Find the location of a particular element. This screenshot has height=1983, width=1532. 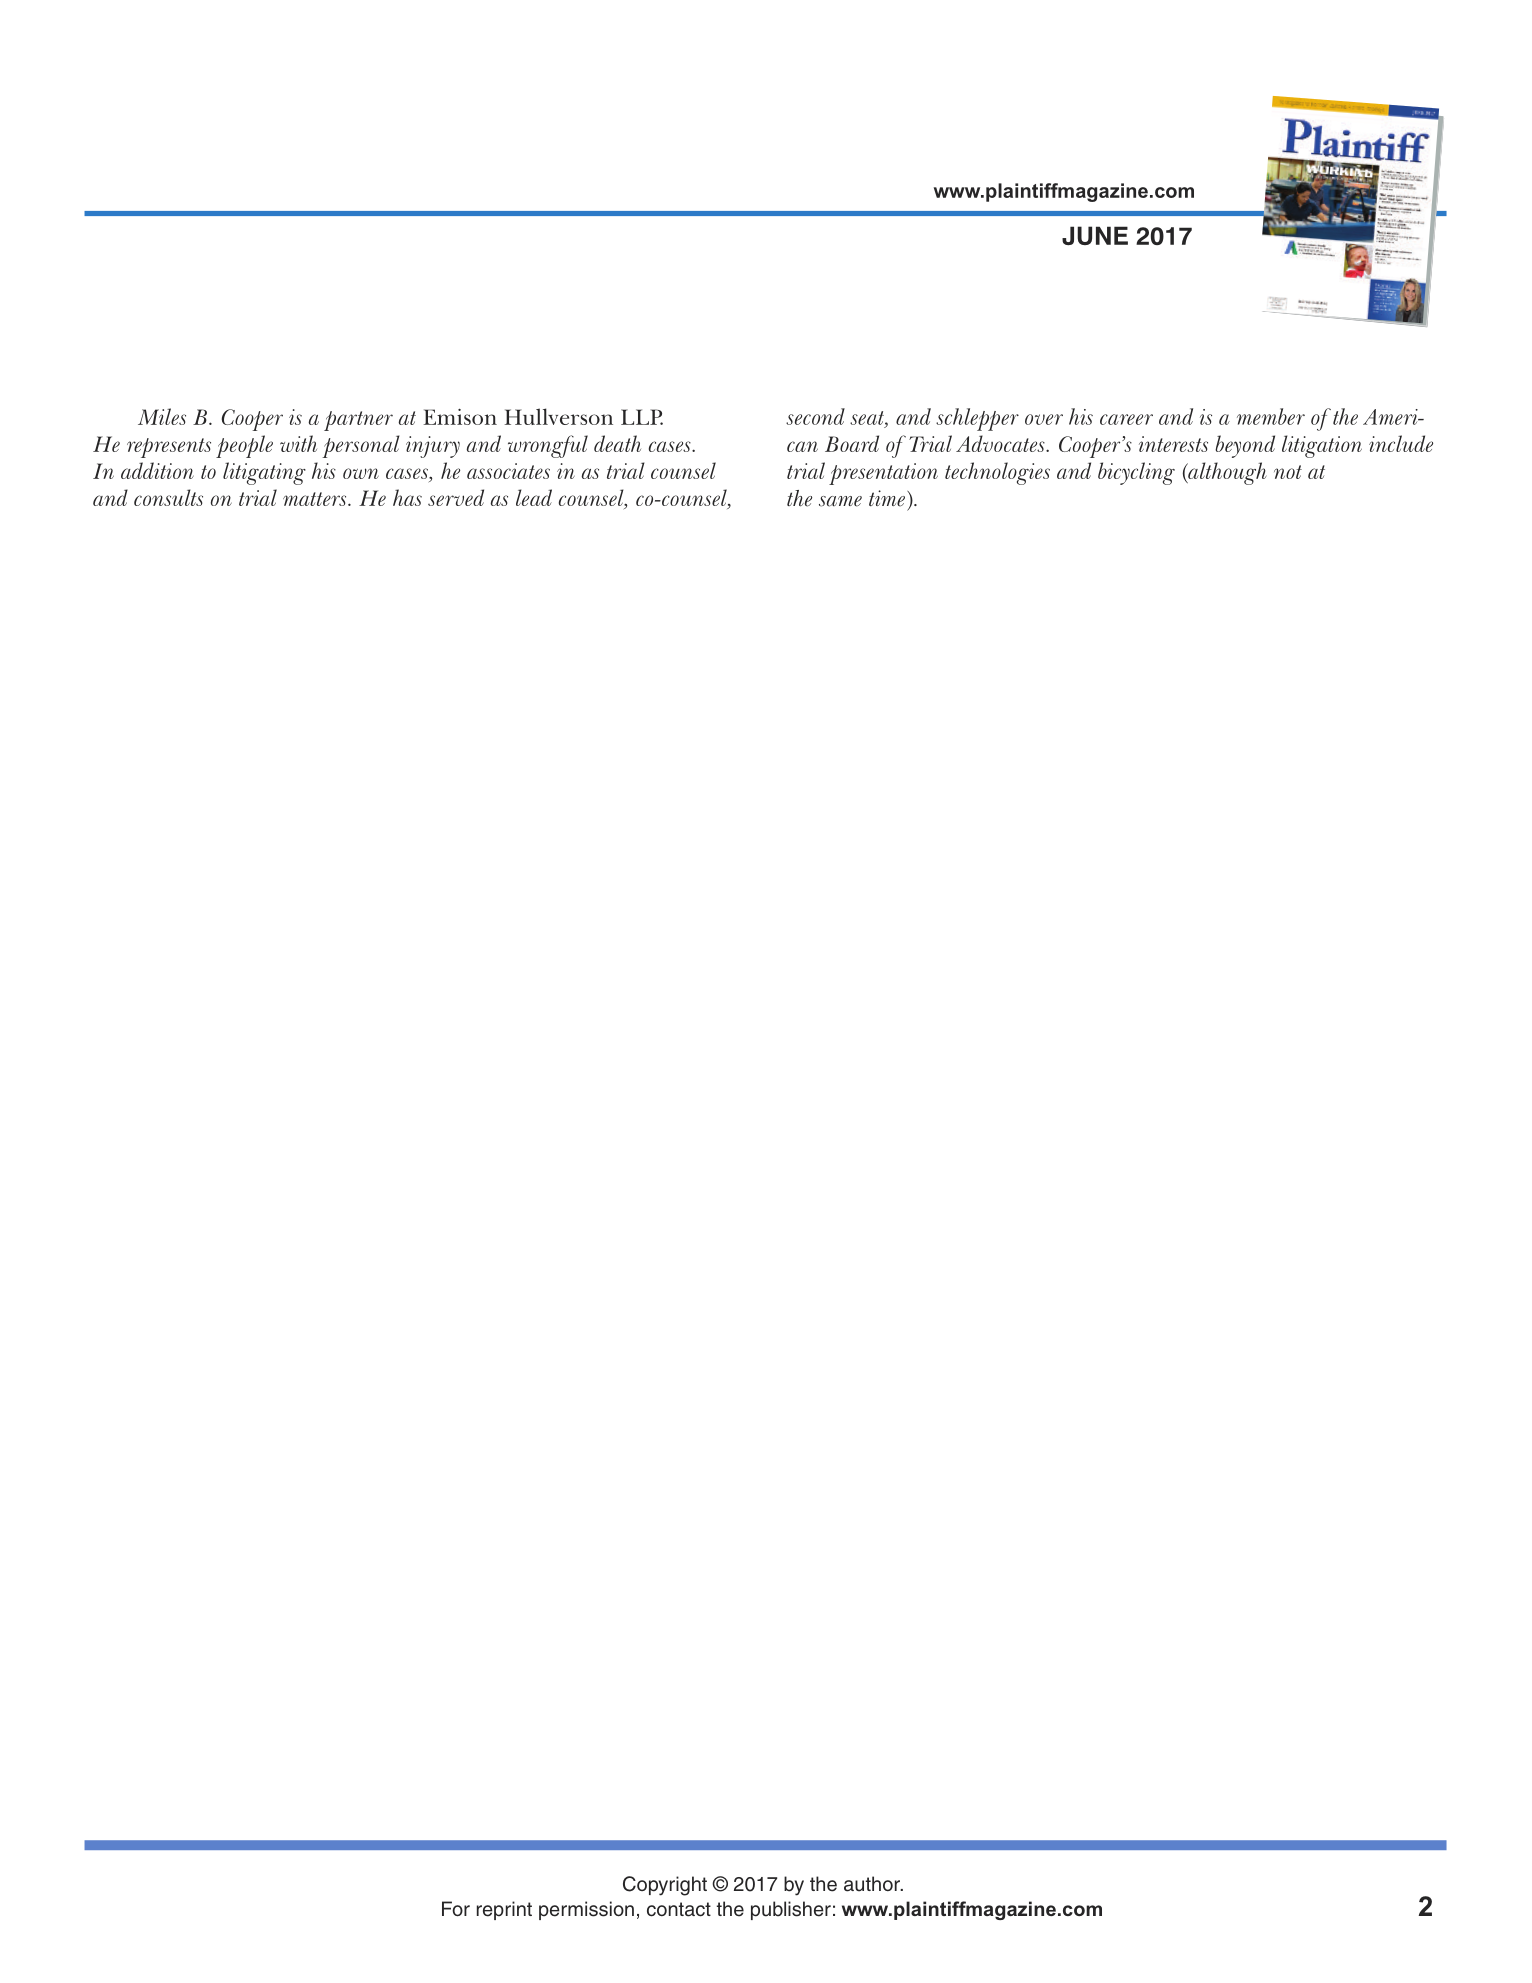

partner is located at coordinates (358, 421).
